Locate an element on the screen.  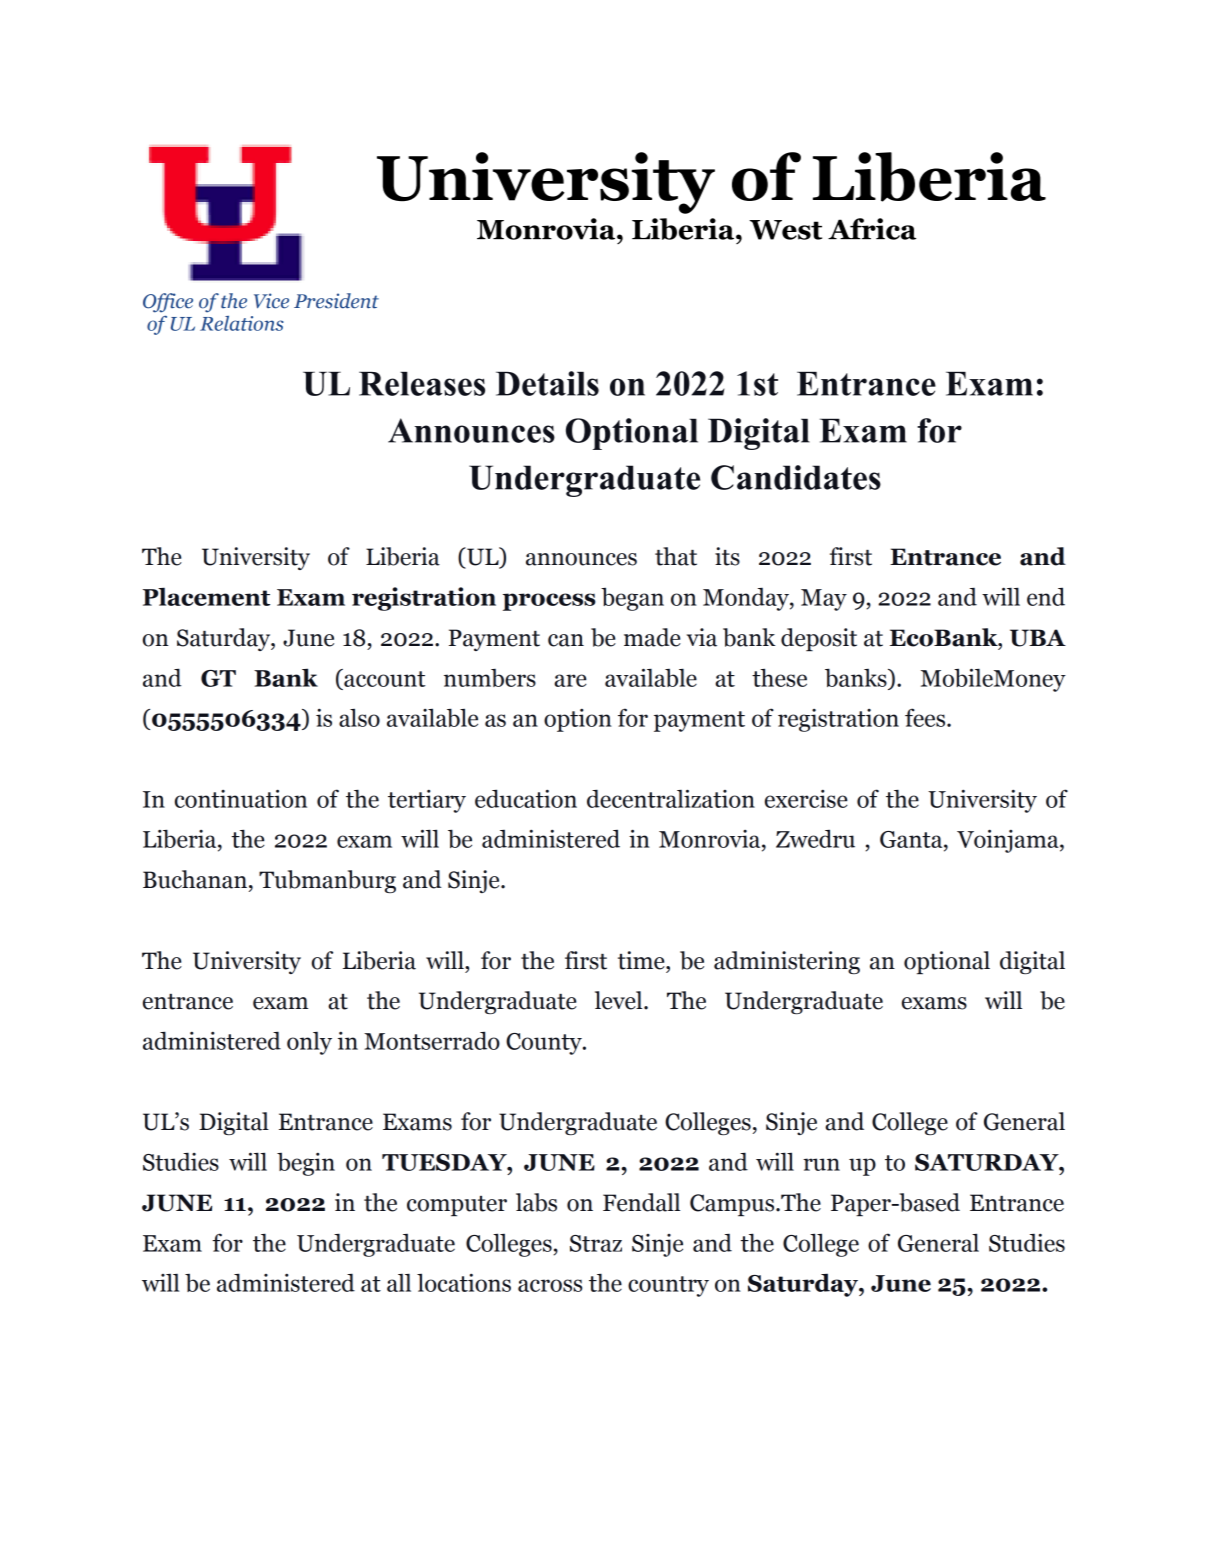
begin is located at coordinates (306, 1164).
